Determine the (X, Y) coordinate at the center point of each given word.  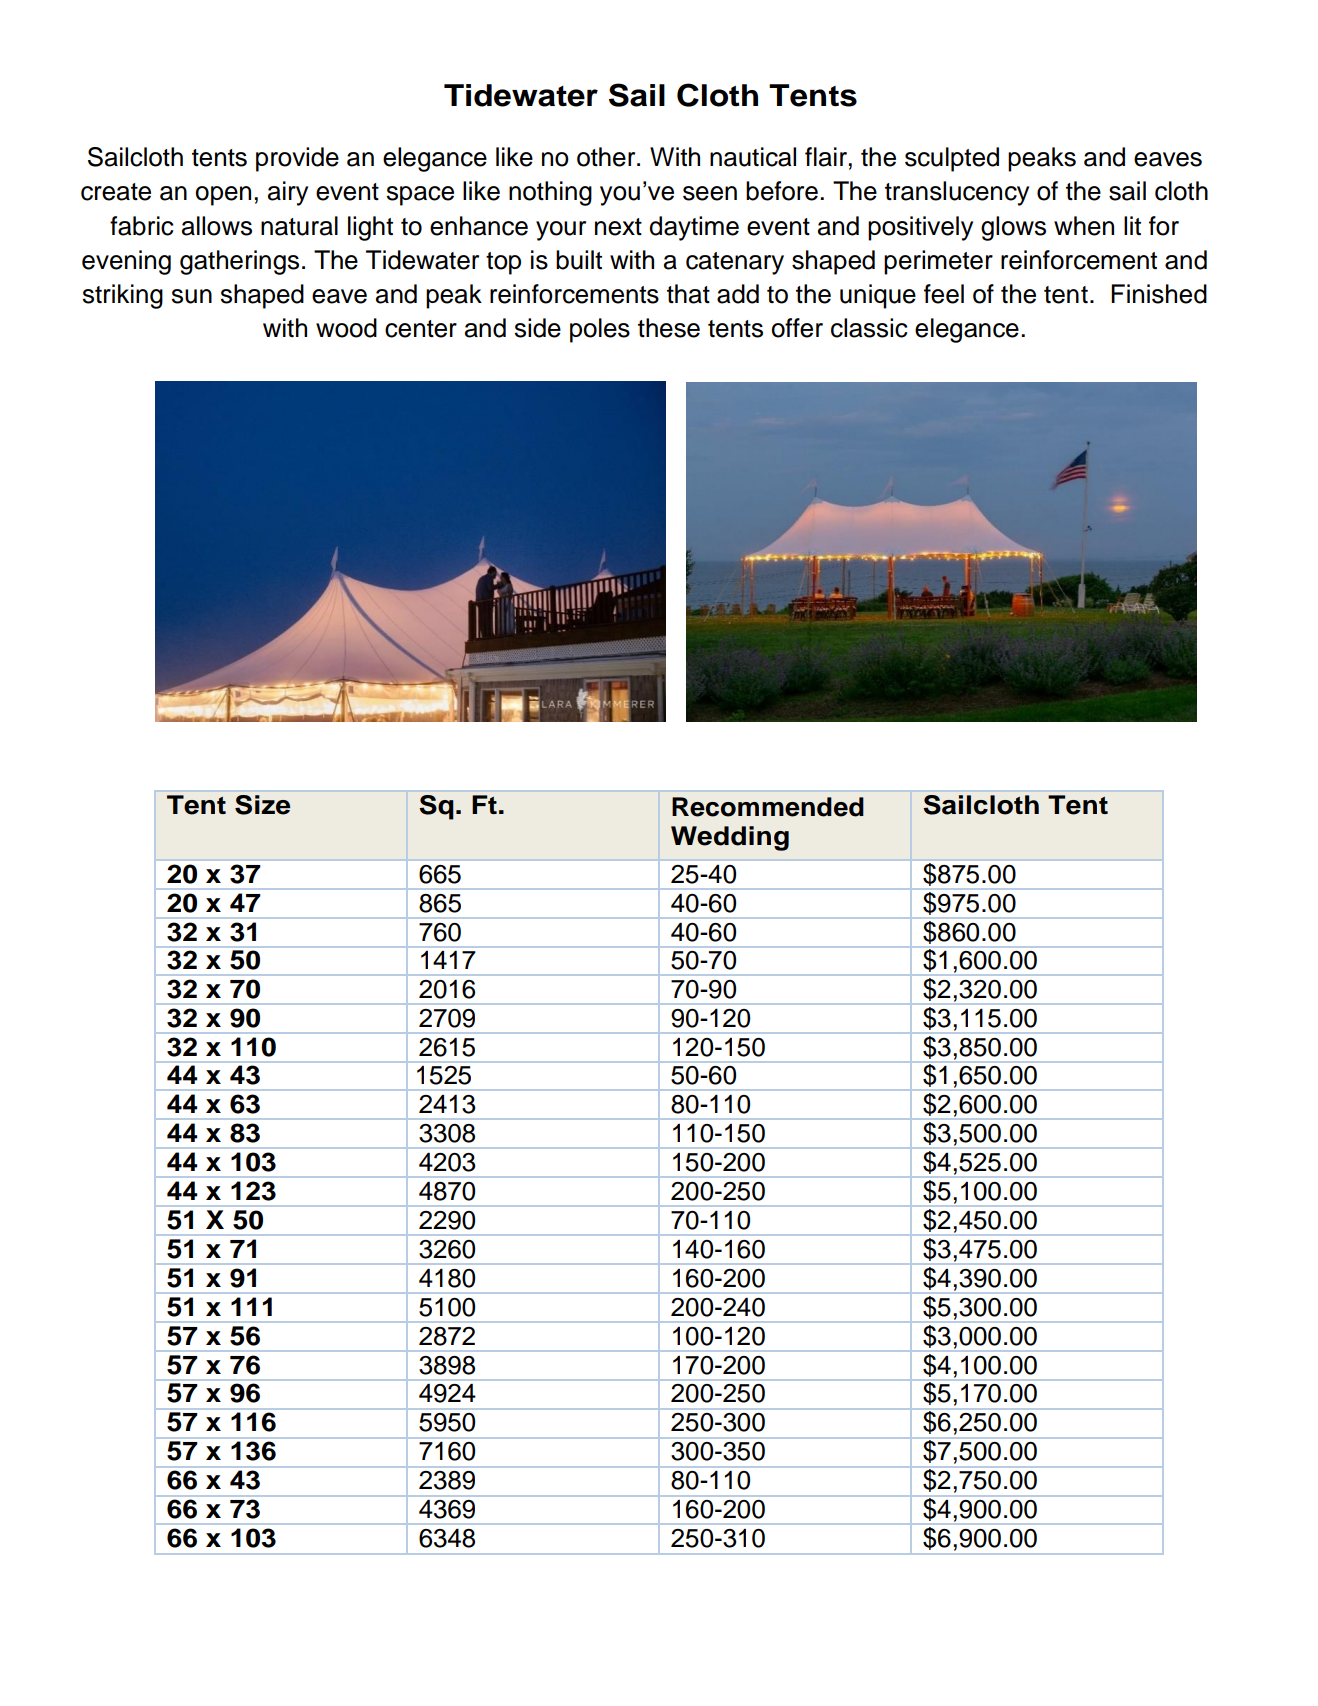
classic (869, 328)
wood (346, 328)
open (223, 196)
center (421, 329)
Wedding (730, 838)
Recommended (768, 807)
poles (600, 330)
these (669, 328)
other (607, 157)
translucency (957, 193)
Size (262, 805)
